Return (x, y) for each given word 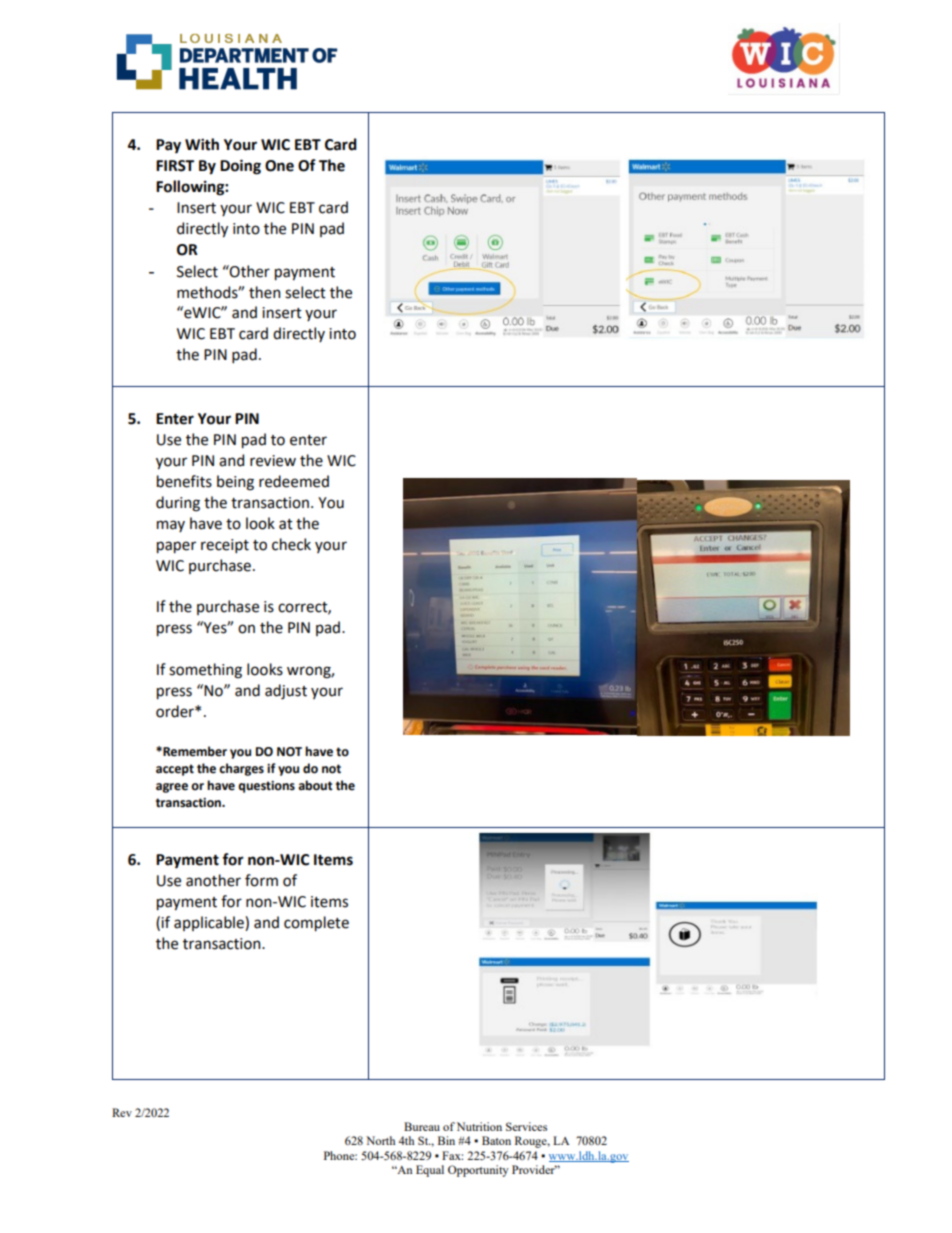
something (205, 671)
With (202, 144)
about (315, 785)
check (291, 544)
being (235, 483)
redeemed (294, 481)
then (264, 292)
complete (316, 923)
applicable (210, 923)
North (380, 1140)
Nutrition (479, 1126)
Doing (240, 167)
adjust (286, 691)
